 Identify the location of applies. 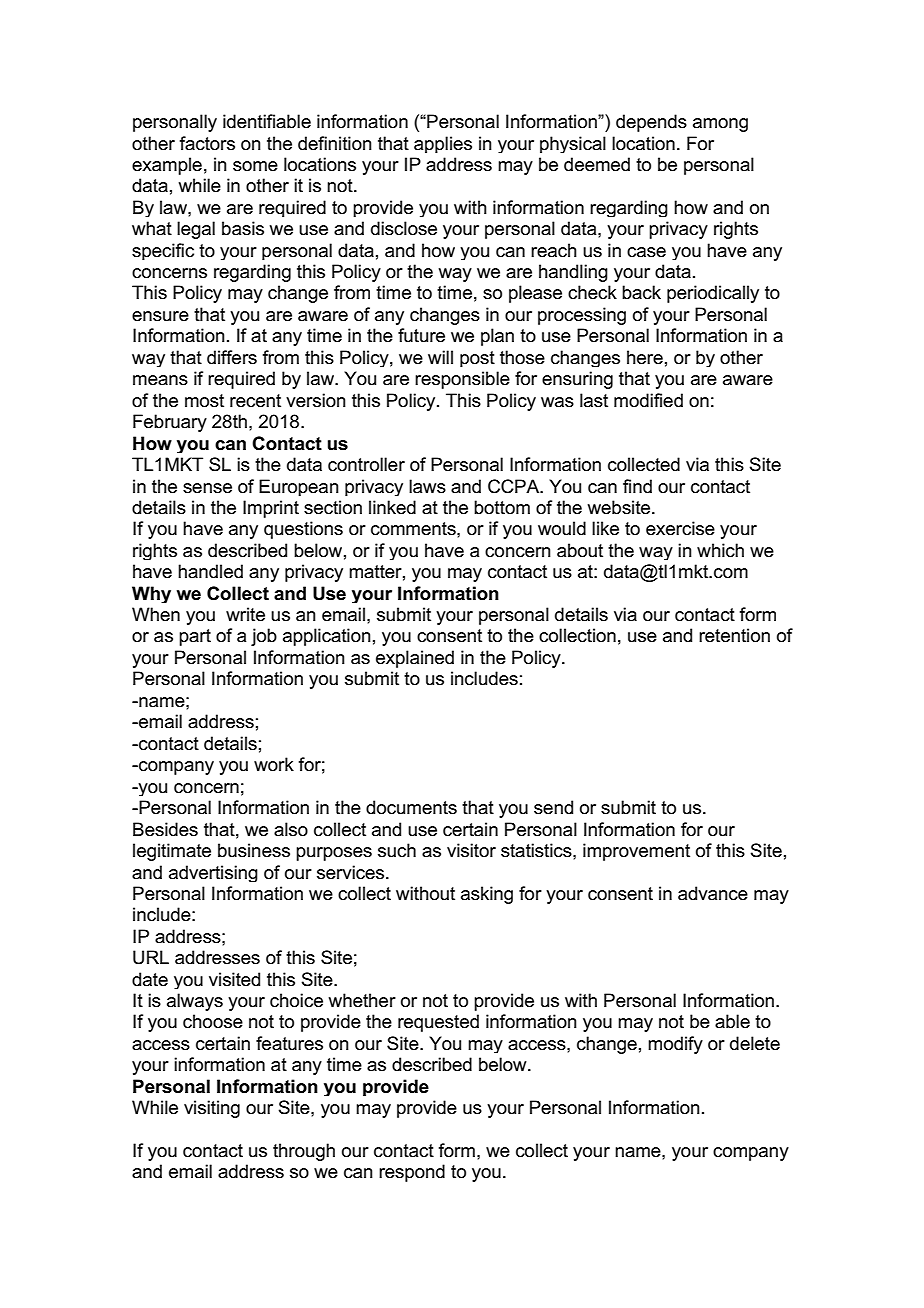
(443, 144).
